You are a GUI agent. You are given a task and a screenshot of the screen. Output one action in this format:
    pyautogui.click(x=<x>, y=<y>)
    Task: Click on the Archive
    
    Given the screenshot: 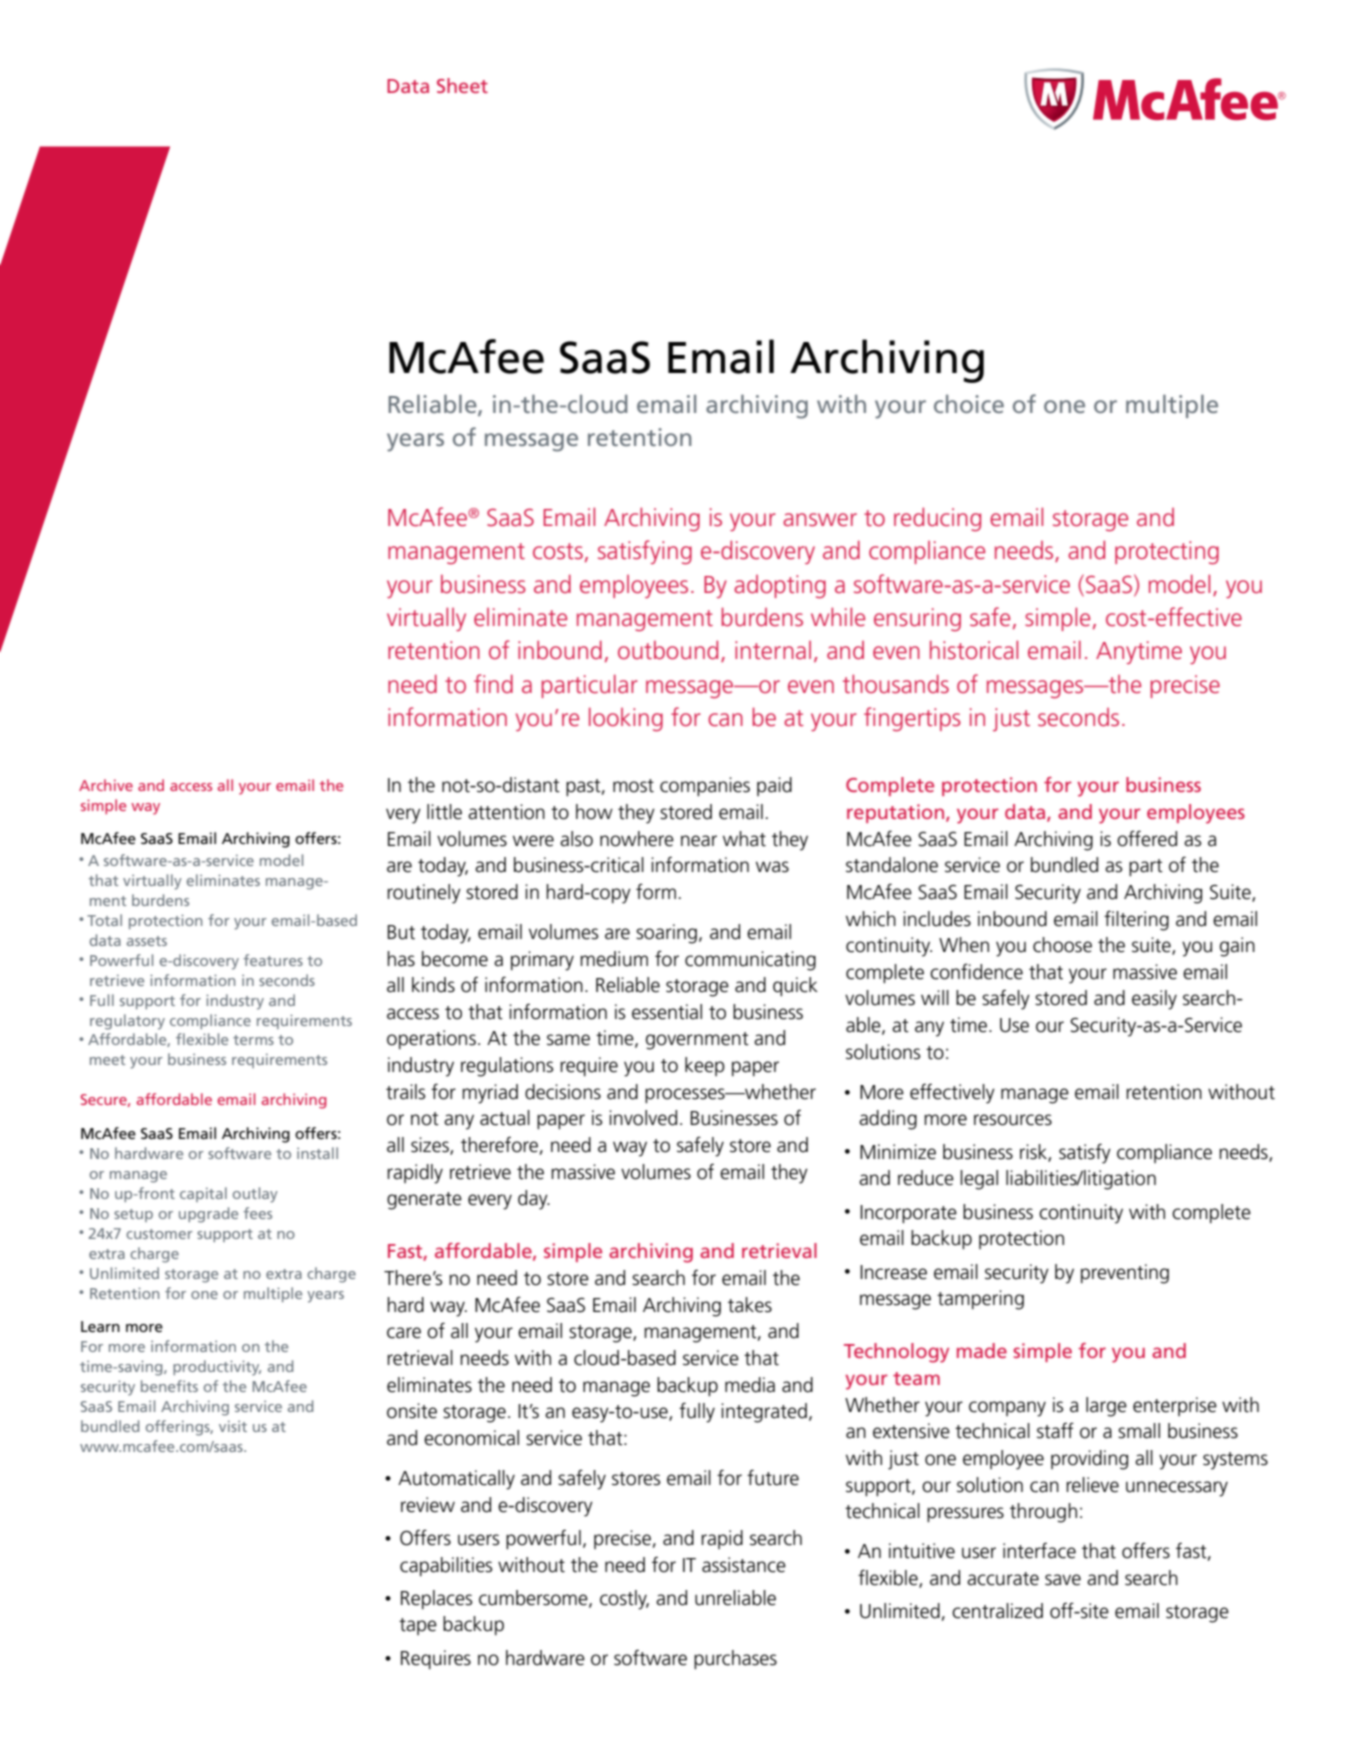 What is the action you would take?
    pyautogui.click(x=106, y=785)
